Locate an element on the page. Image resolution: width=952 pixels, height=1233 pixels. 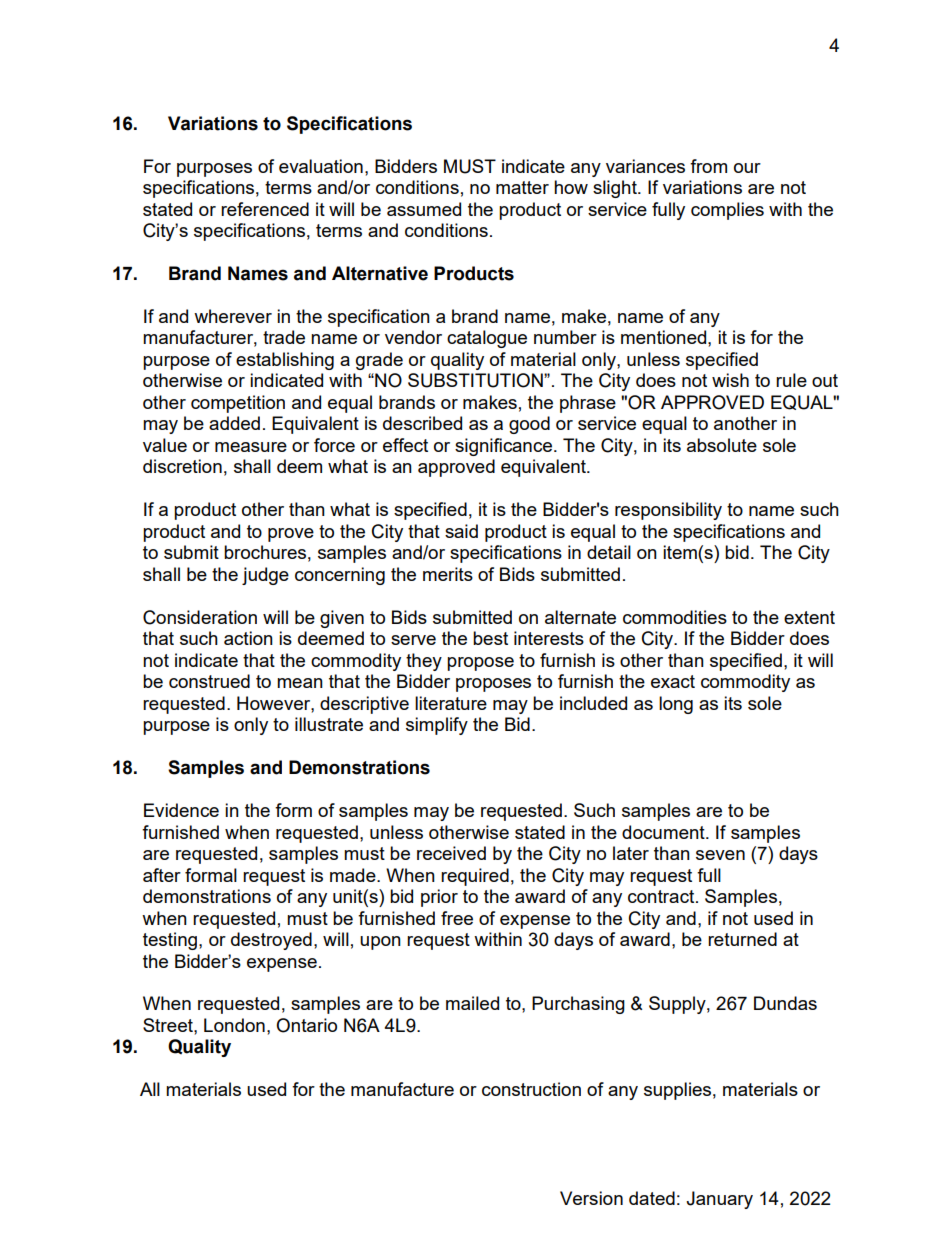
Evidence is located at coordinates (181, 810).
